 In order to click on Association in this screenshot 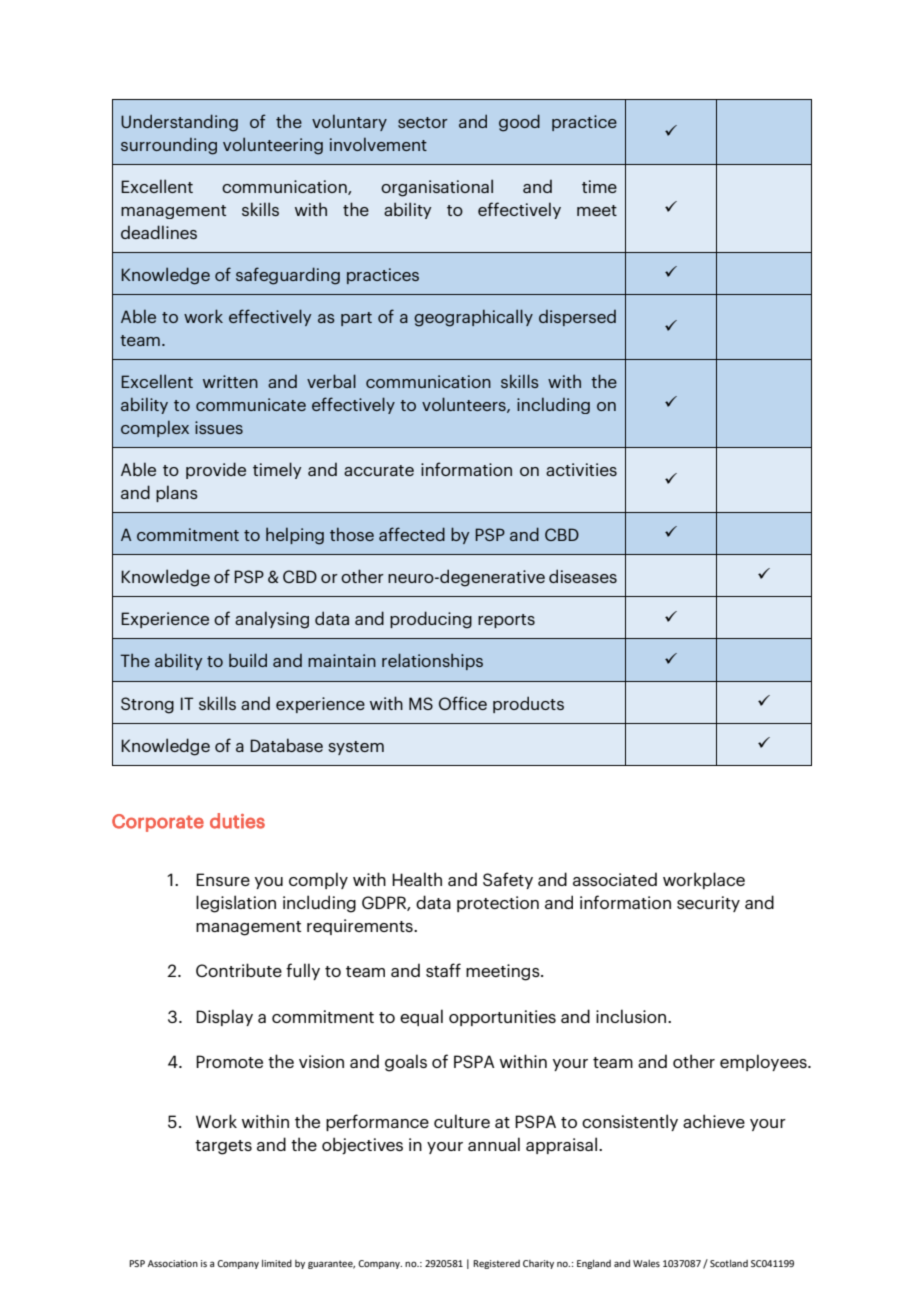, I will do `click(173, 1263)`.
